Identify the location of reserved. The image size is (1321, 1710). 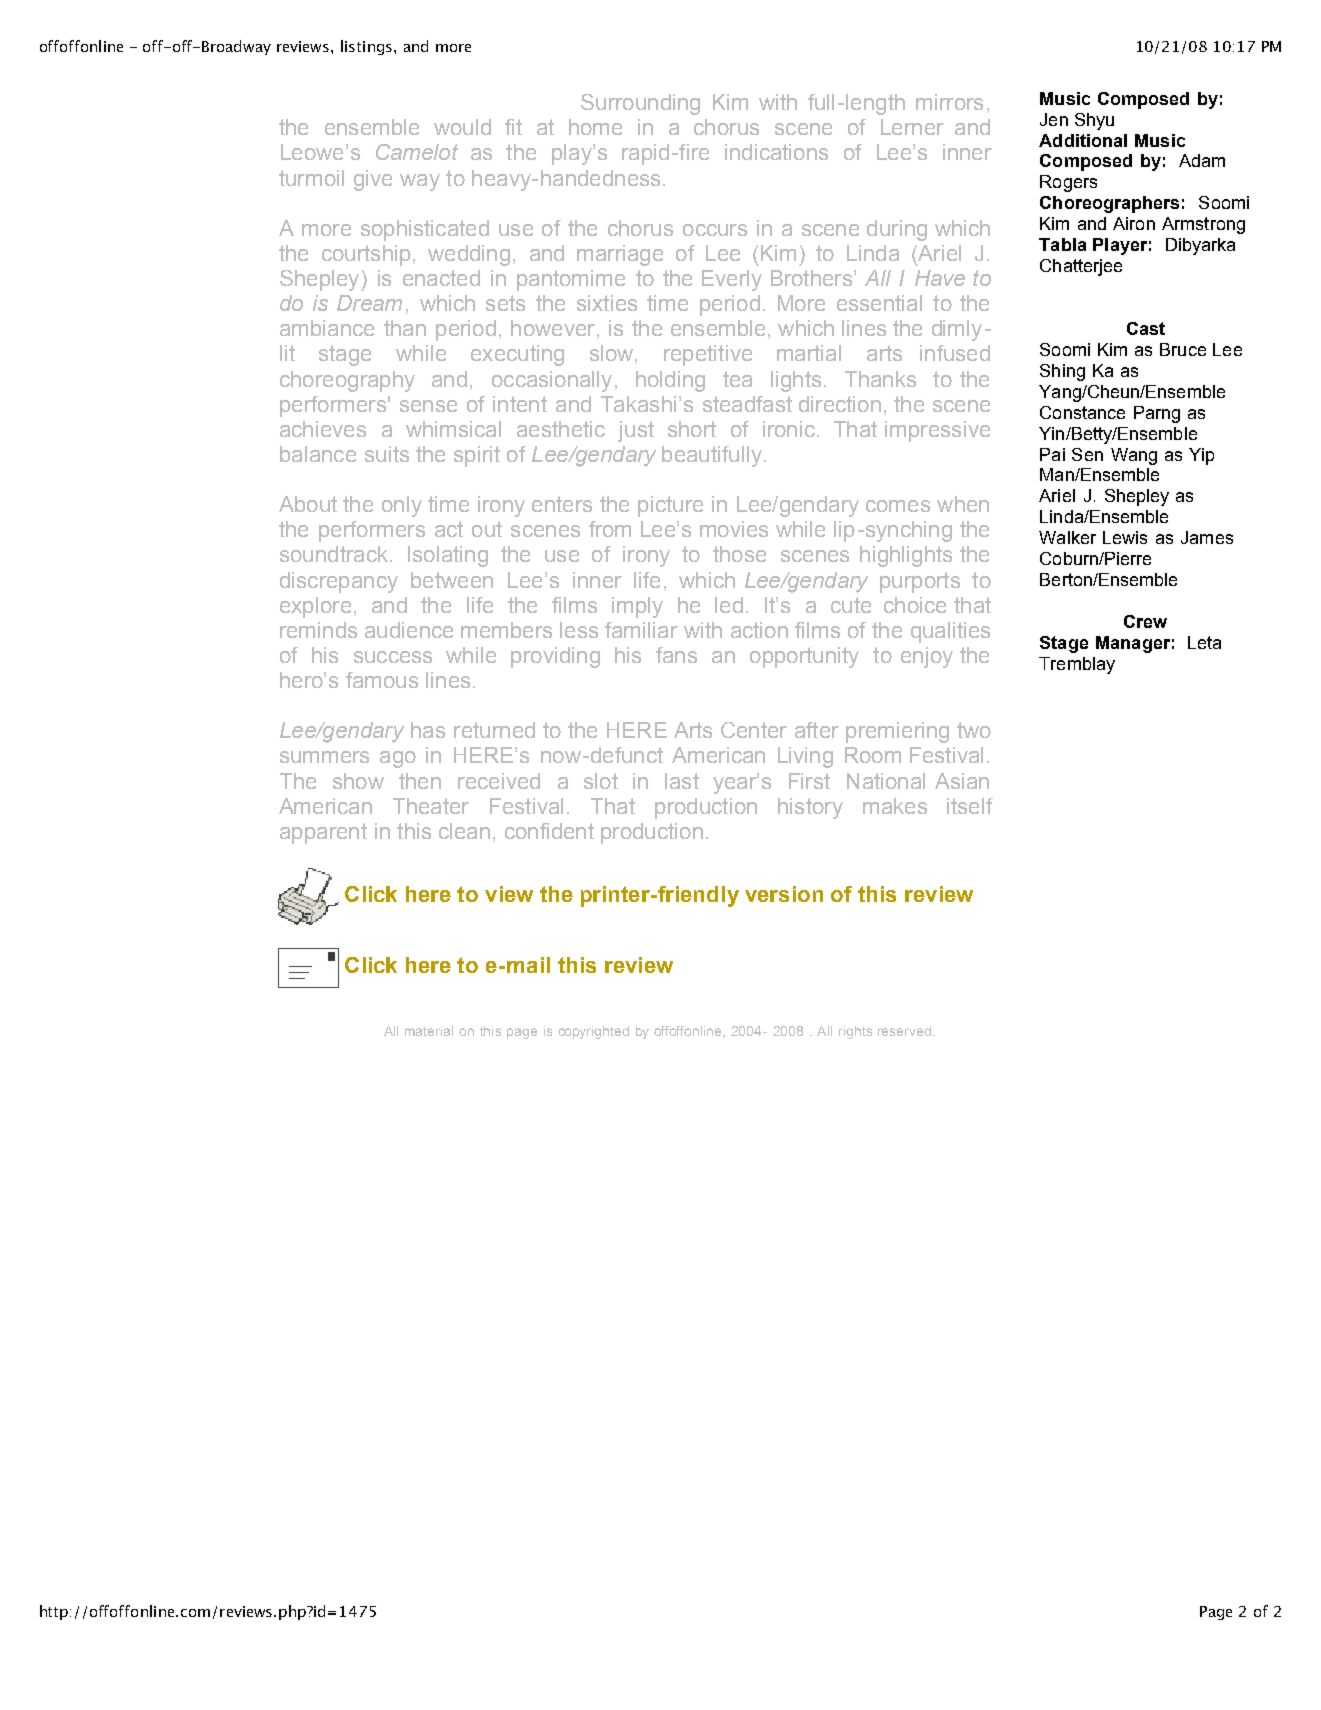
(904, 1031).
